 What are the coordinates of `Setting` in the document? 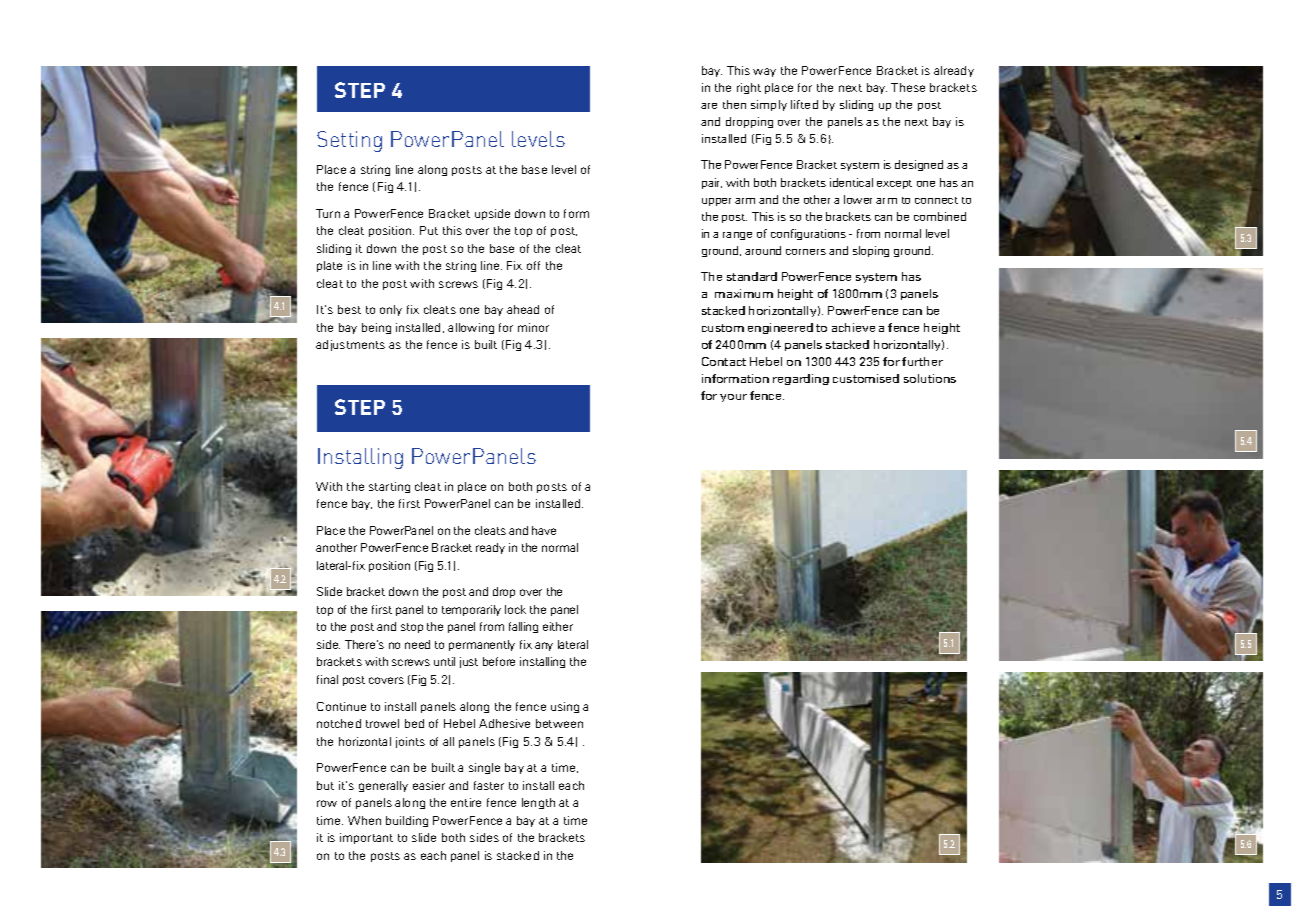 It's located at (349, 141).
